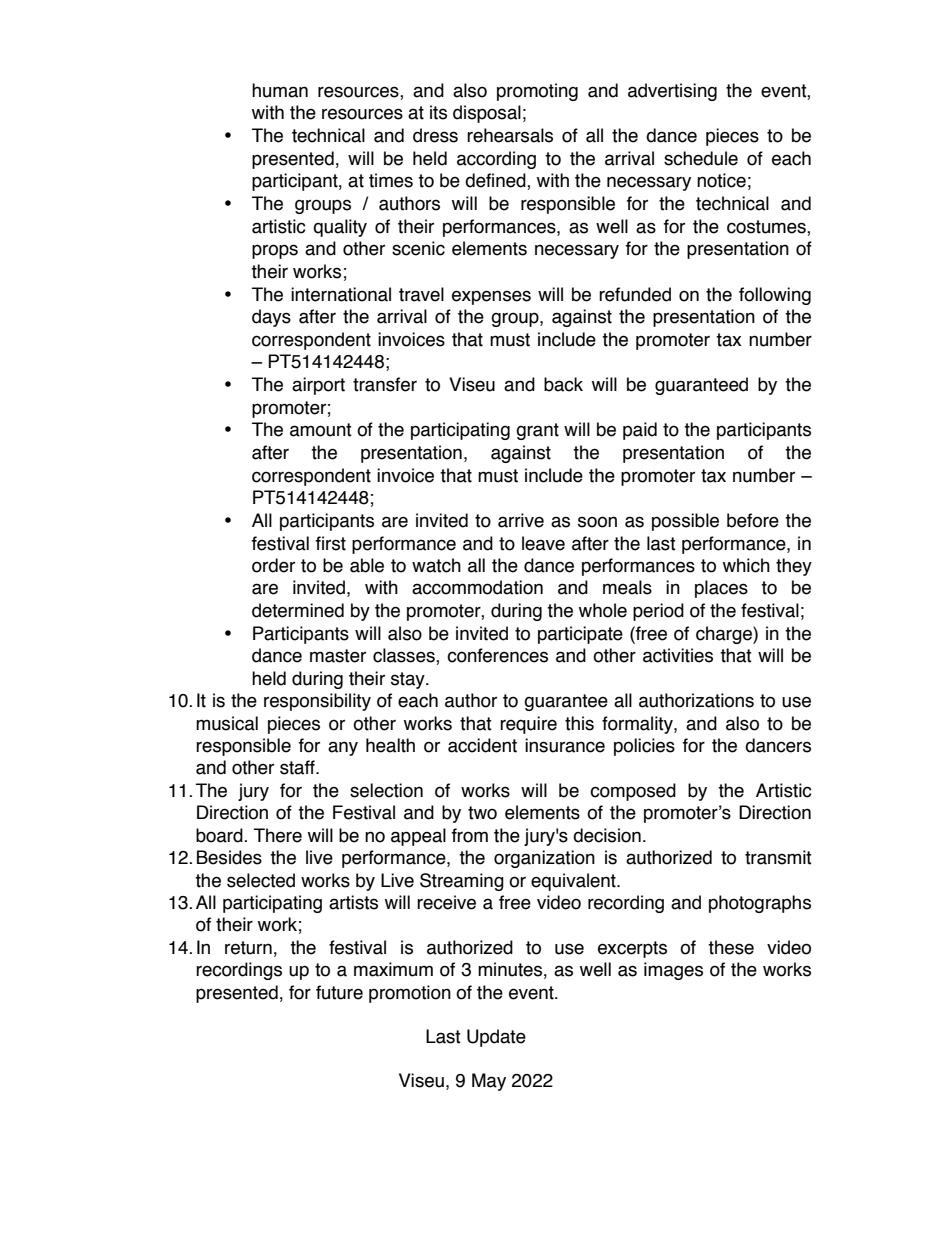  Describe the element at coordinates (339, 992) in the page. I see `future` at that location.
